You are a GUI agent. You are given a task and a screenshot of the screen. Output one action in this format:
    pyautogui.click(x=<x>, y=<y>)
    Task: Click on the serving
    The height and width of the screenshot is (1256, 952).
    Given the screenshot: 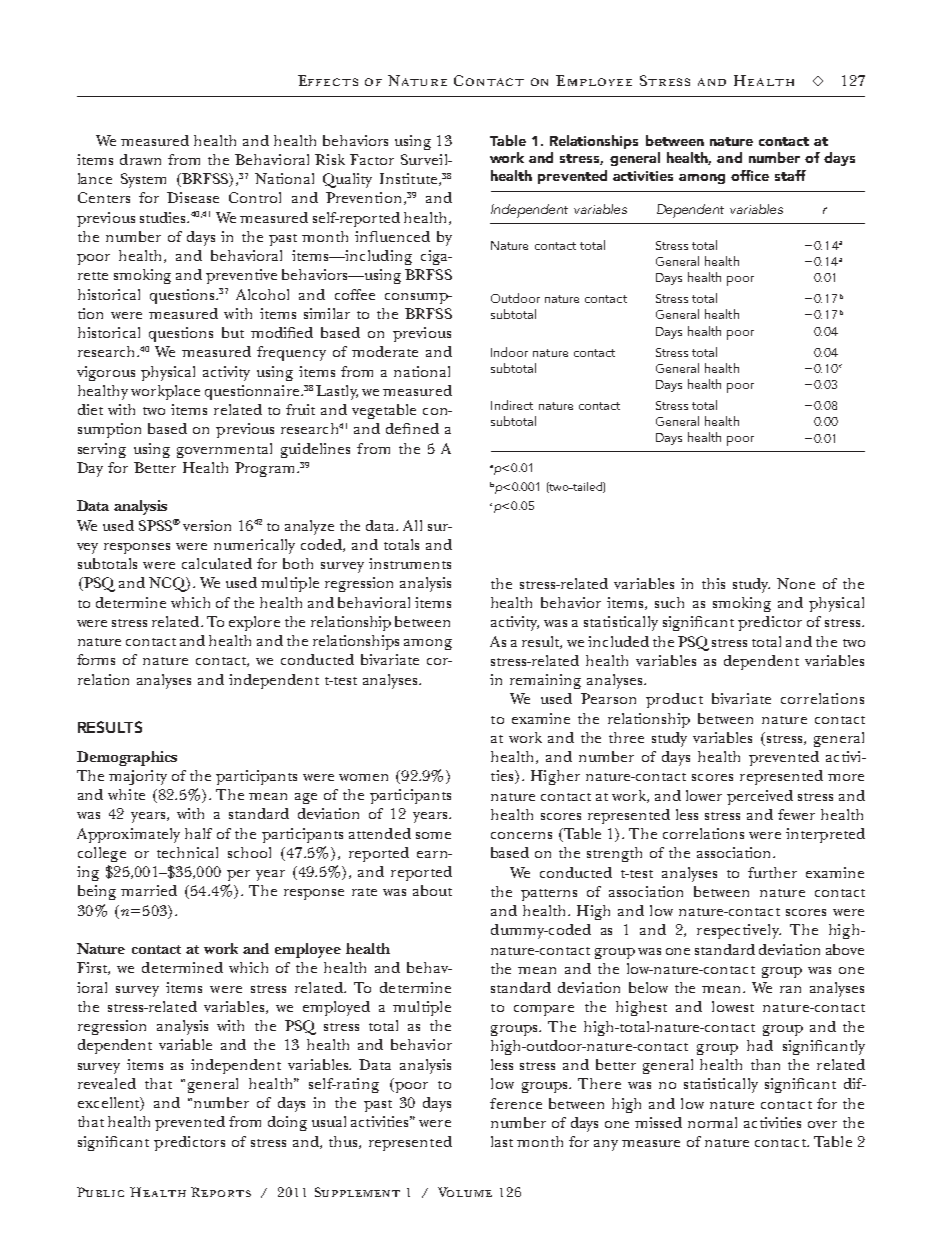 What is the action you would take?
    pyautogui.click(x=102, y=450)
